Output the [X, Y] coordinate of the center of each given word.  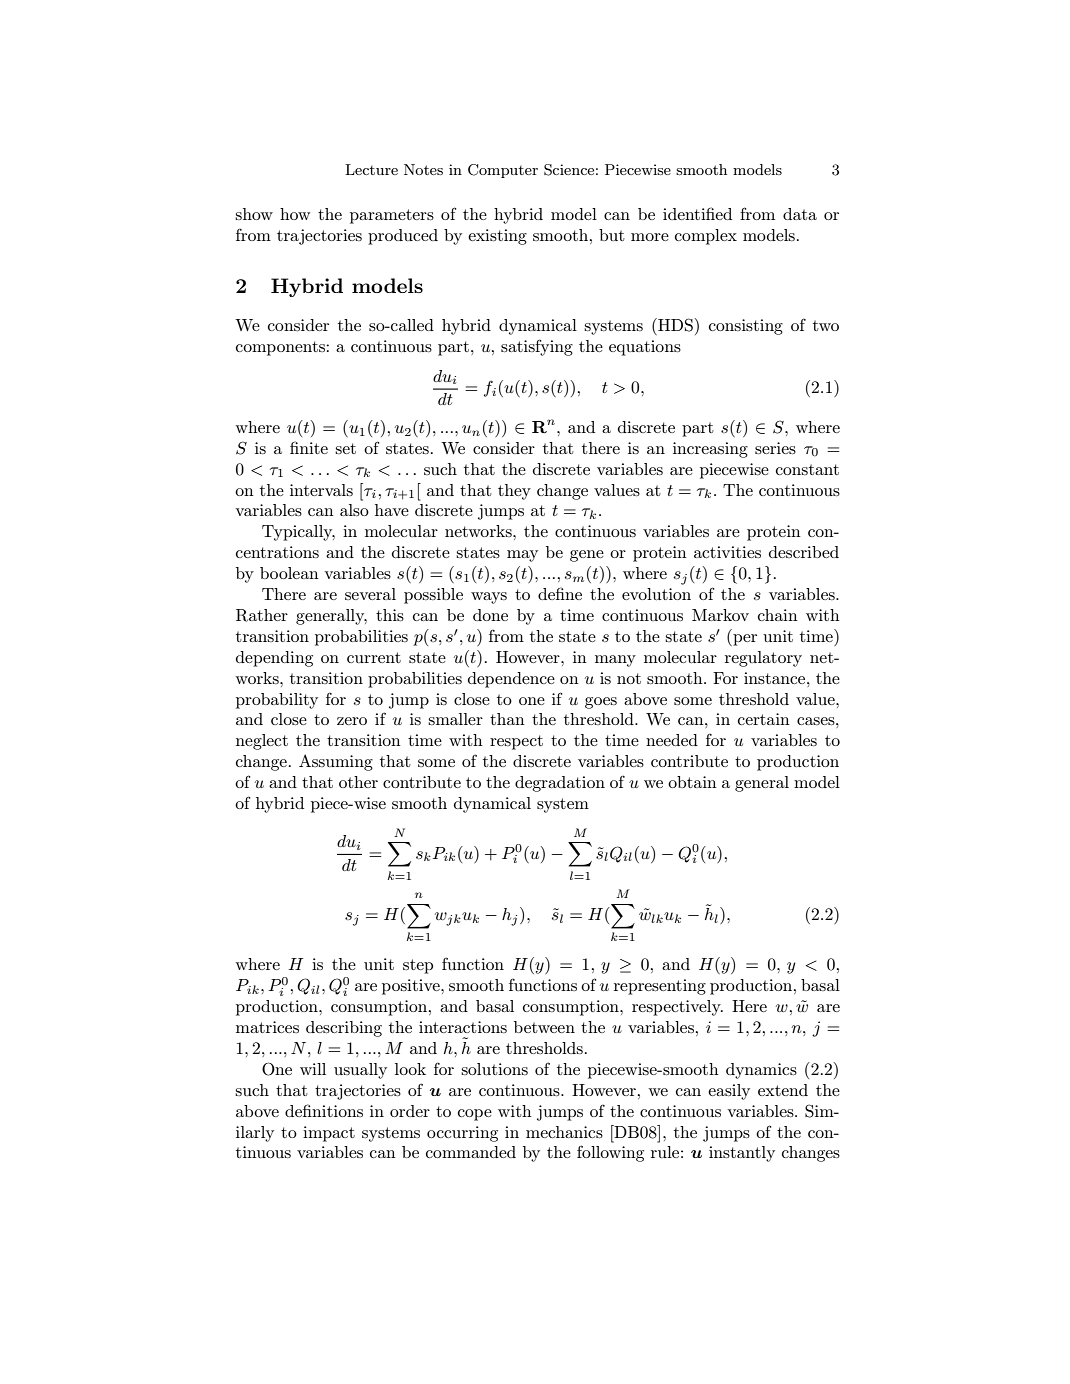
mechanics [564, 1132]
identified [697, 213]
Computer [503, 171]
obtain [692, 782]
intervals [321, 490]
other [358, 782]
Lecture [371, 169]
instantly [742, 1154]
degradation [560, 784]
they [514, 492]
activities [727, 552]
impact [329, 1134]
